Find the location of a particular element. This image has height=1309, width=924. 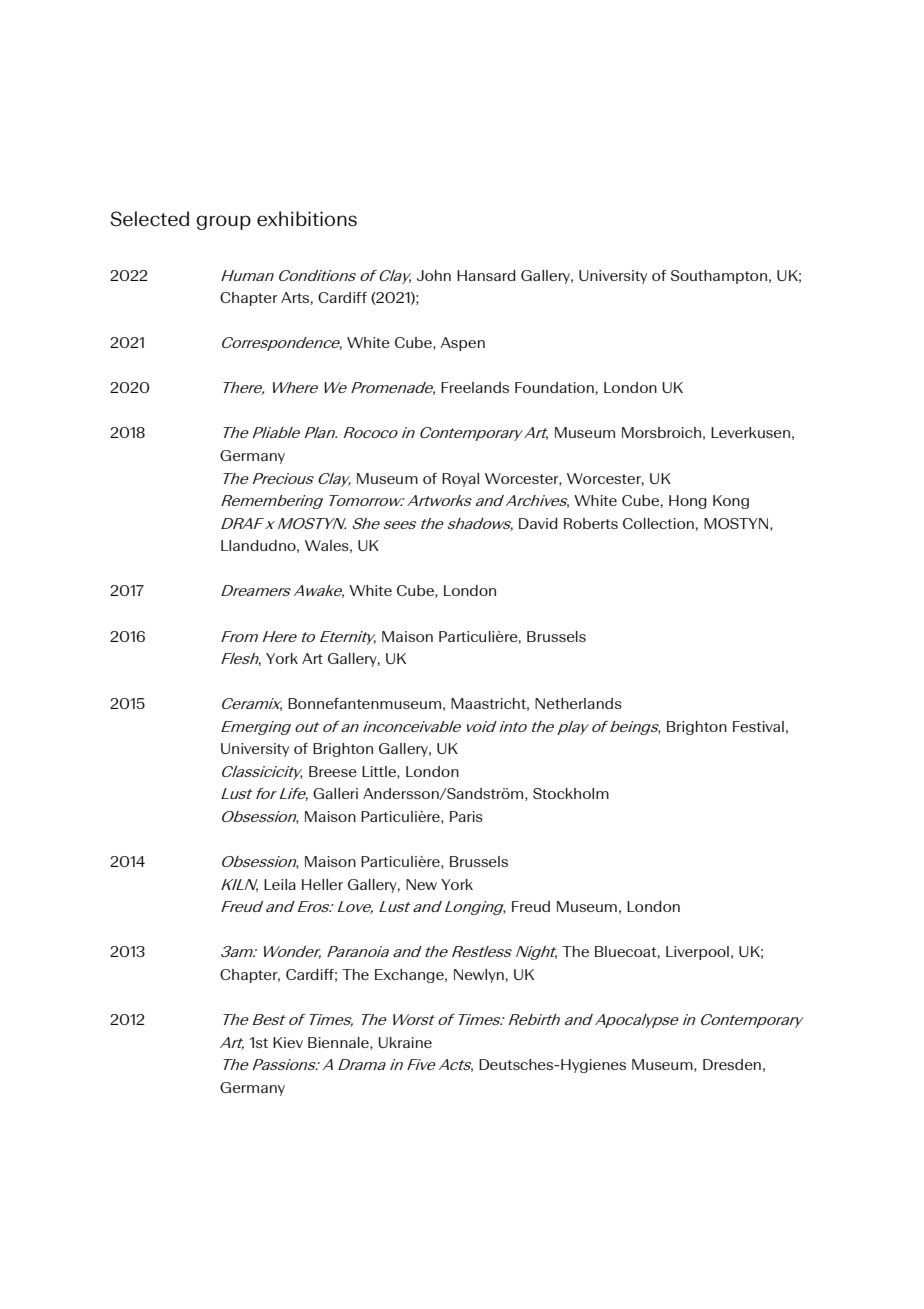

John is located at coordinates (434, 275).
